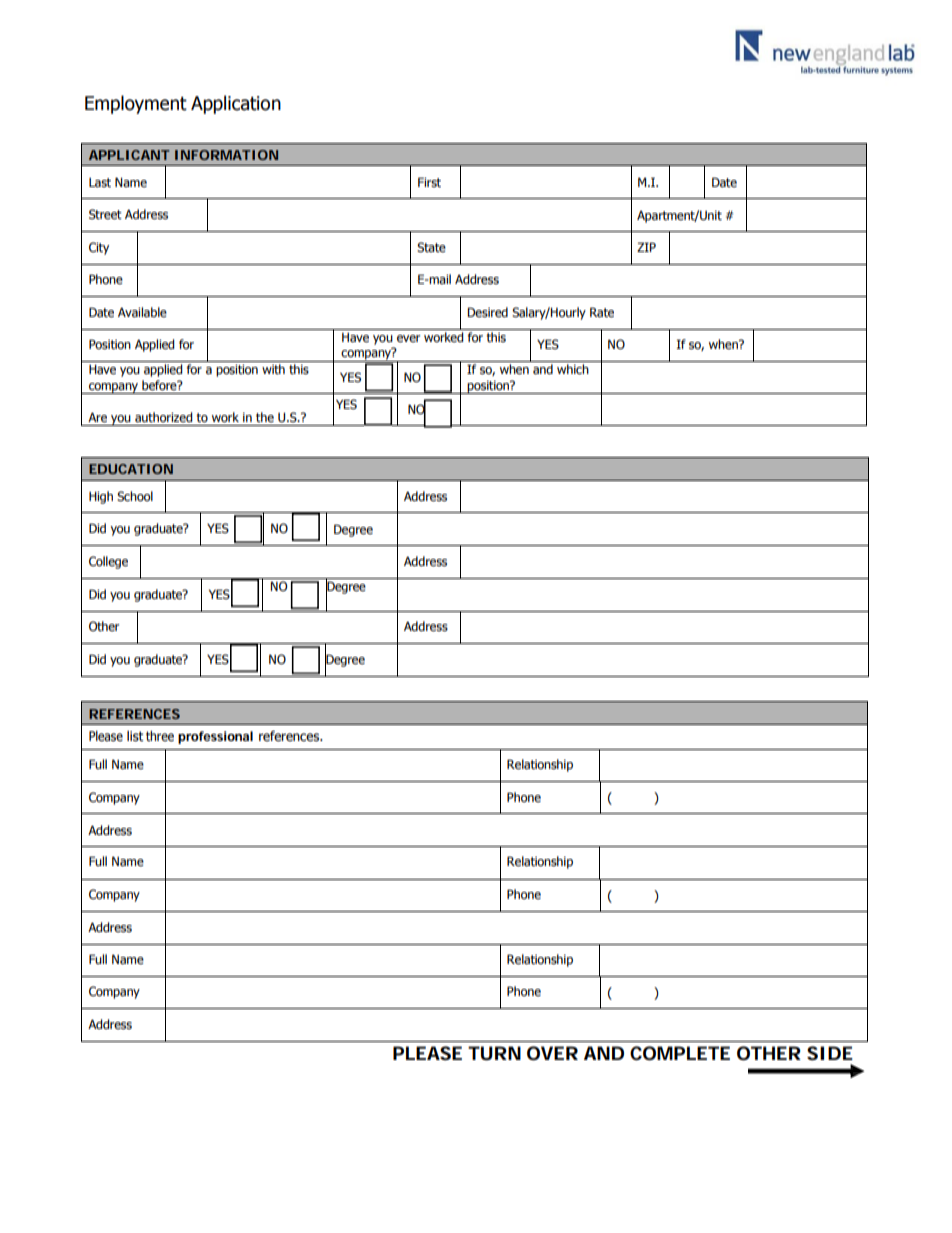 The width and height of the page is (952, 1233). What do you see at coordinates (602, 312) in the page?
I see `Rate` at bounding box center [602, 312].
